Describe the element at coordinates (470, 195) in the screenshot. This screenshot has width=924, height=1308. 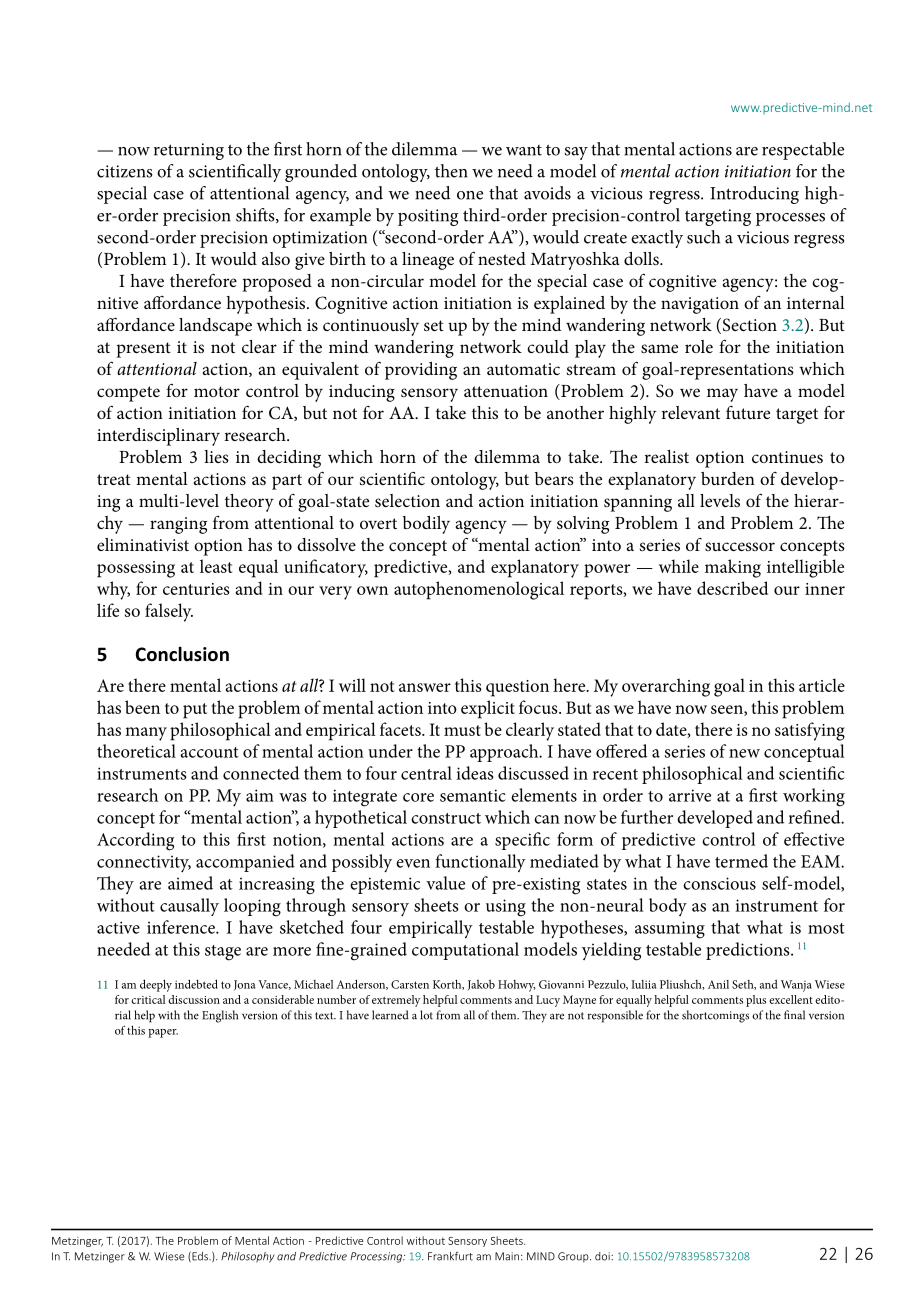
I see `one` at that location.
